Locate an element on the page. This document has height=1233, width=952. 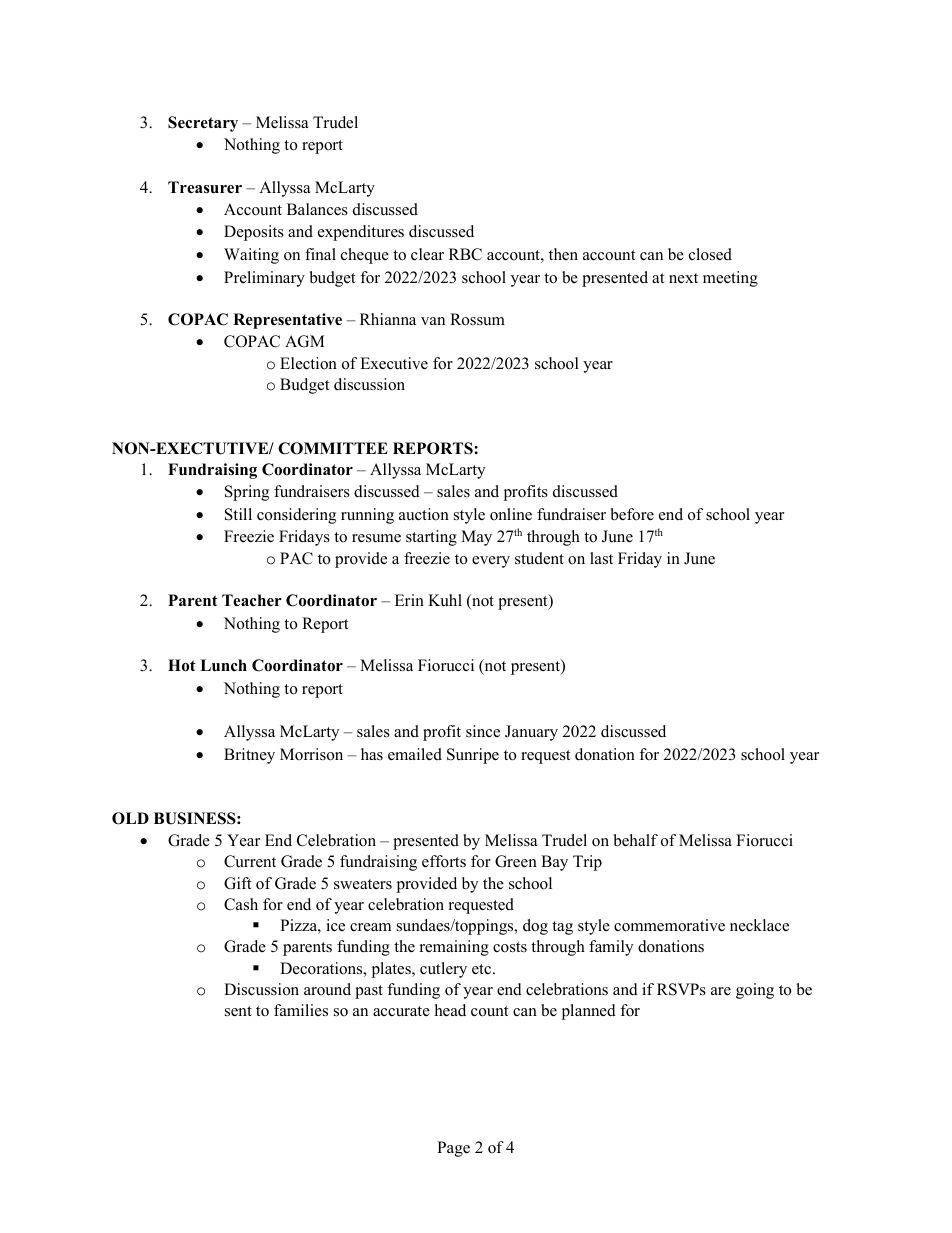
families is located at coordinates (301, 1010).
